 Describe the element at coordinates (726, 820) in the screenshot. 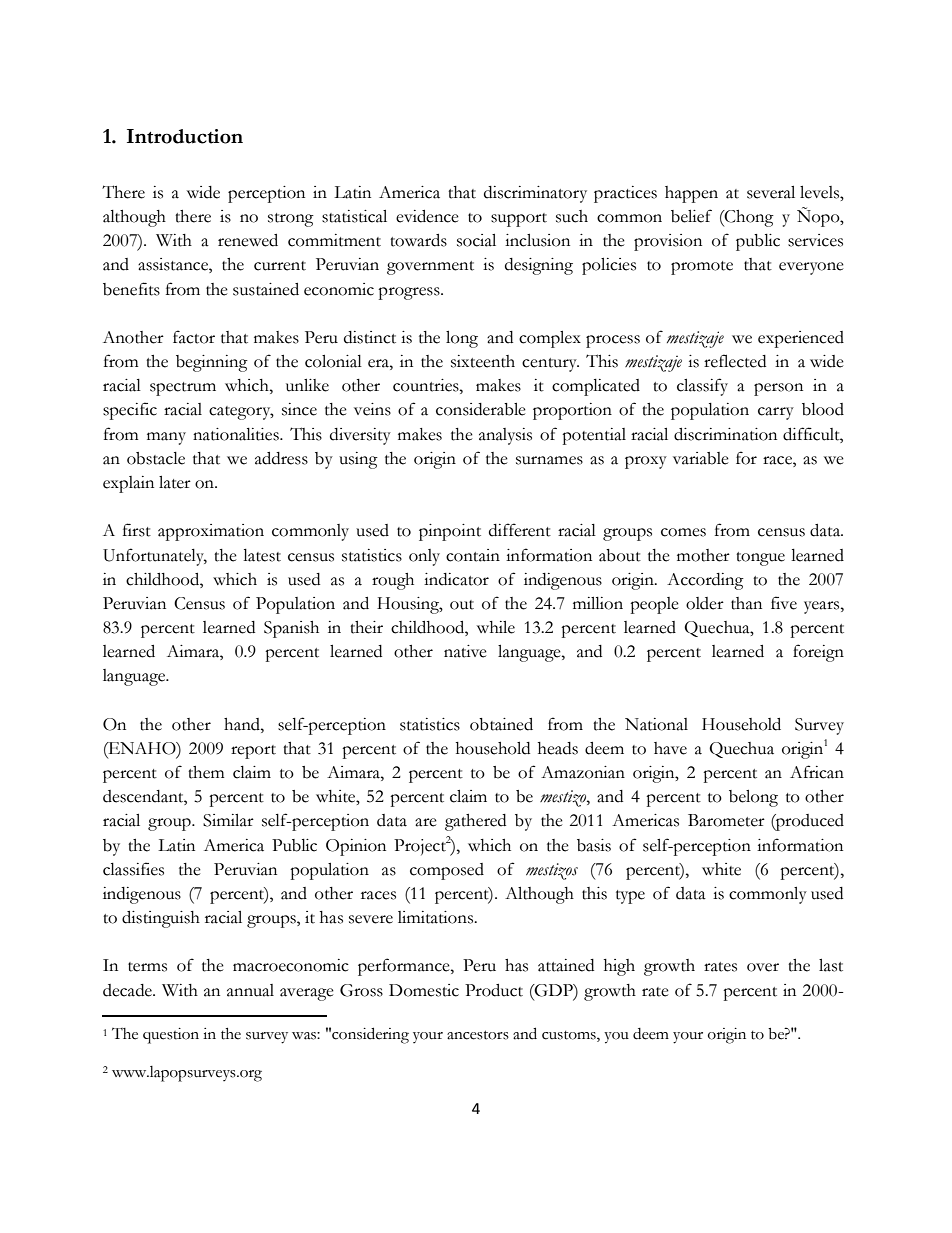

I see `Barometer` at that location.
